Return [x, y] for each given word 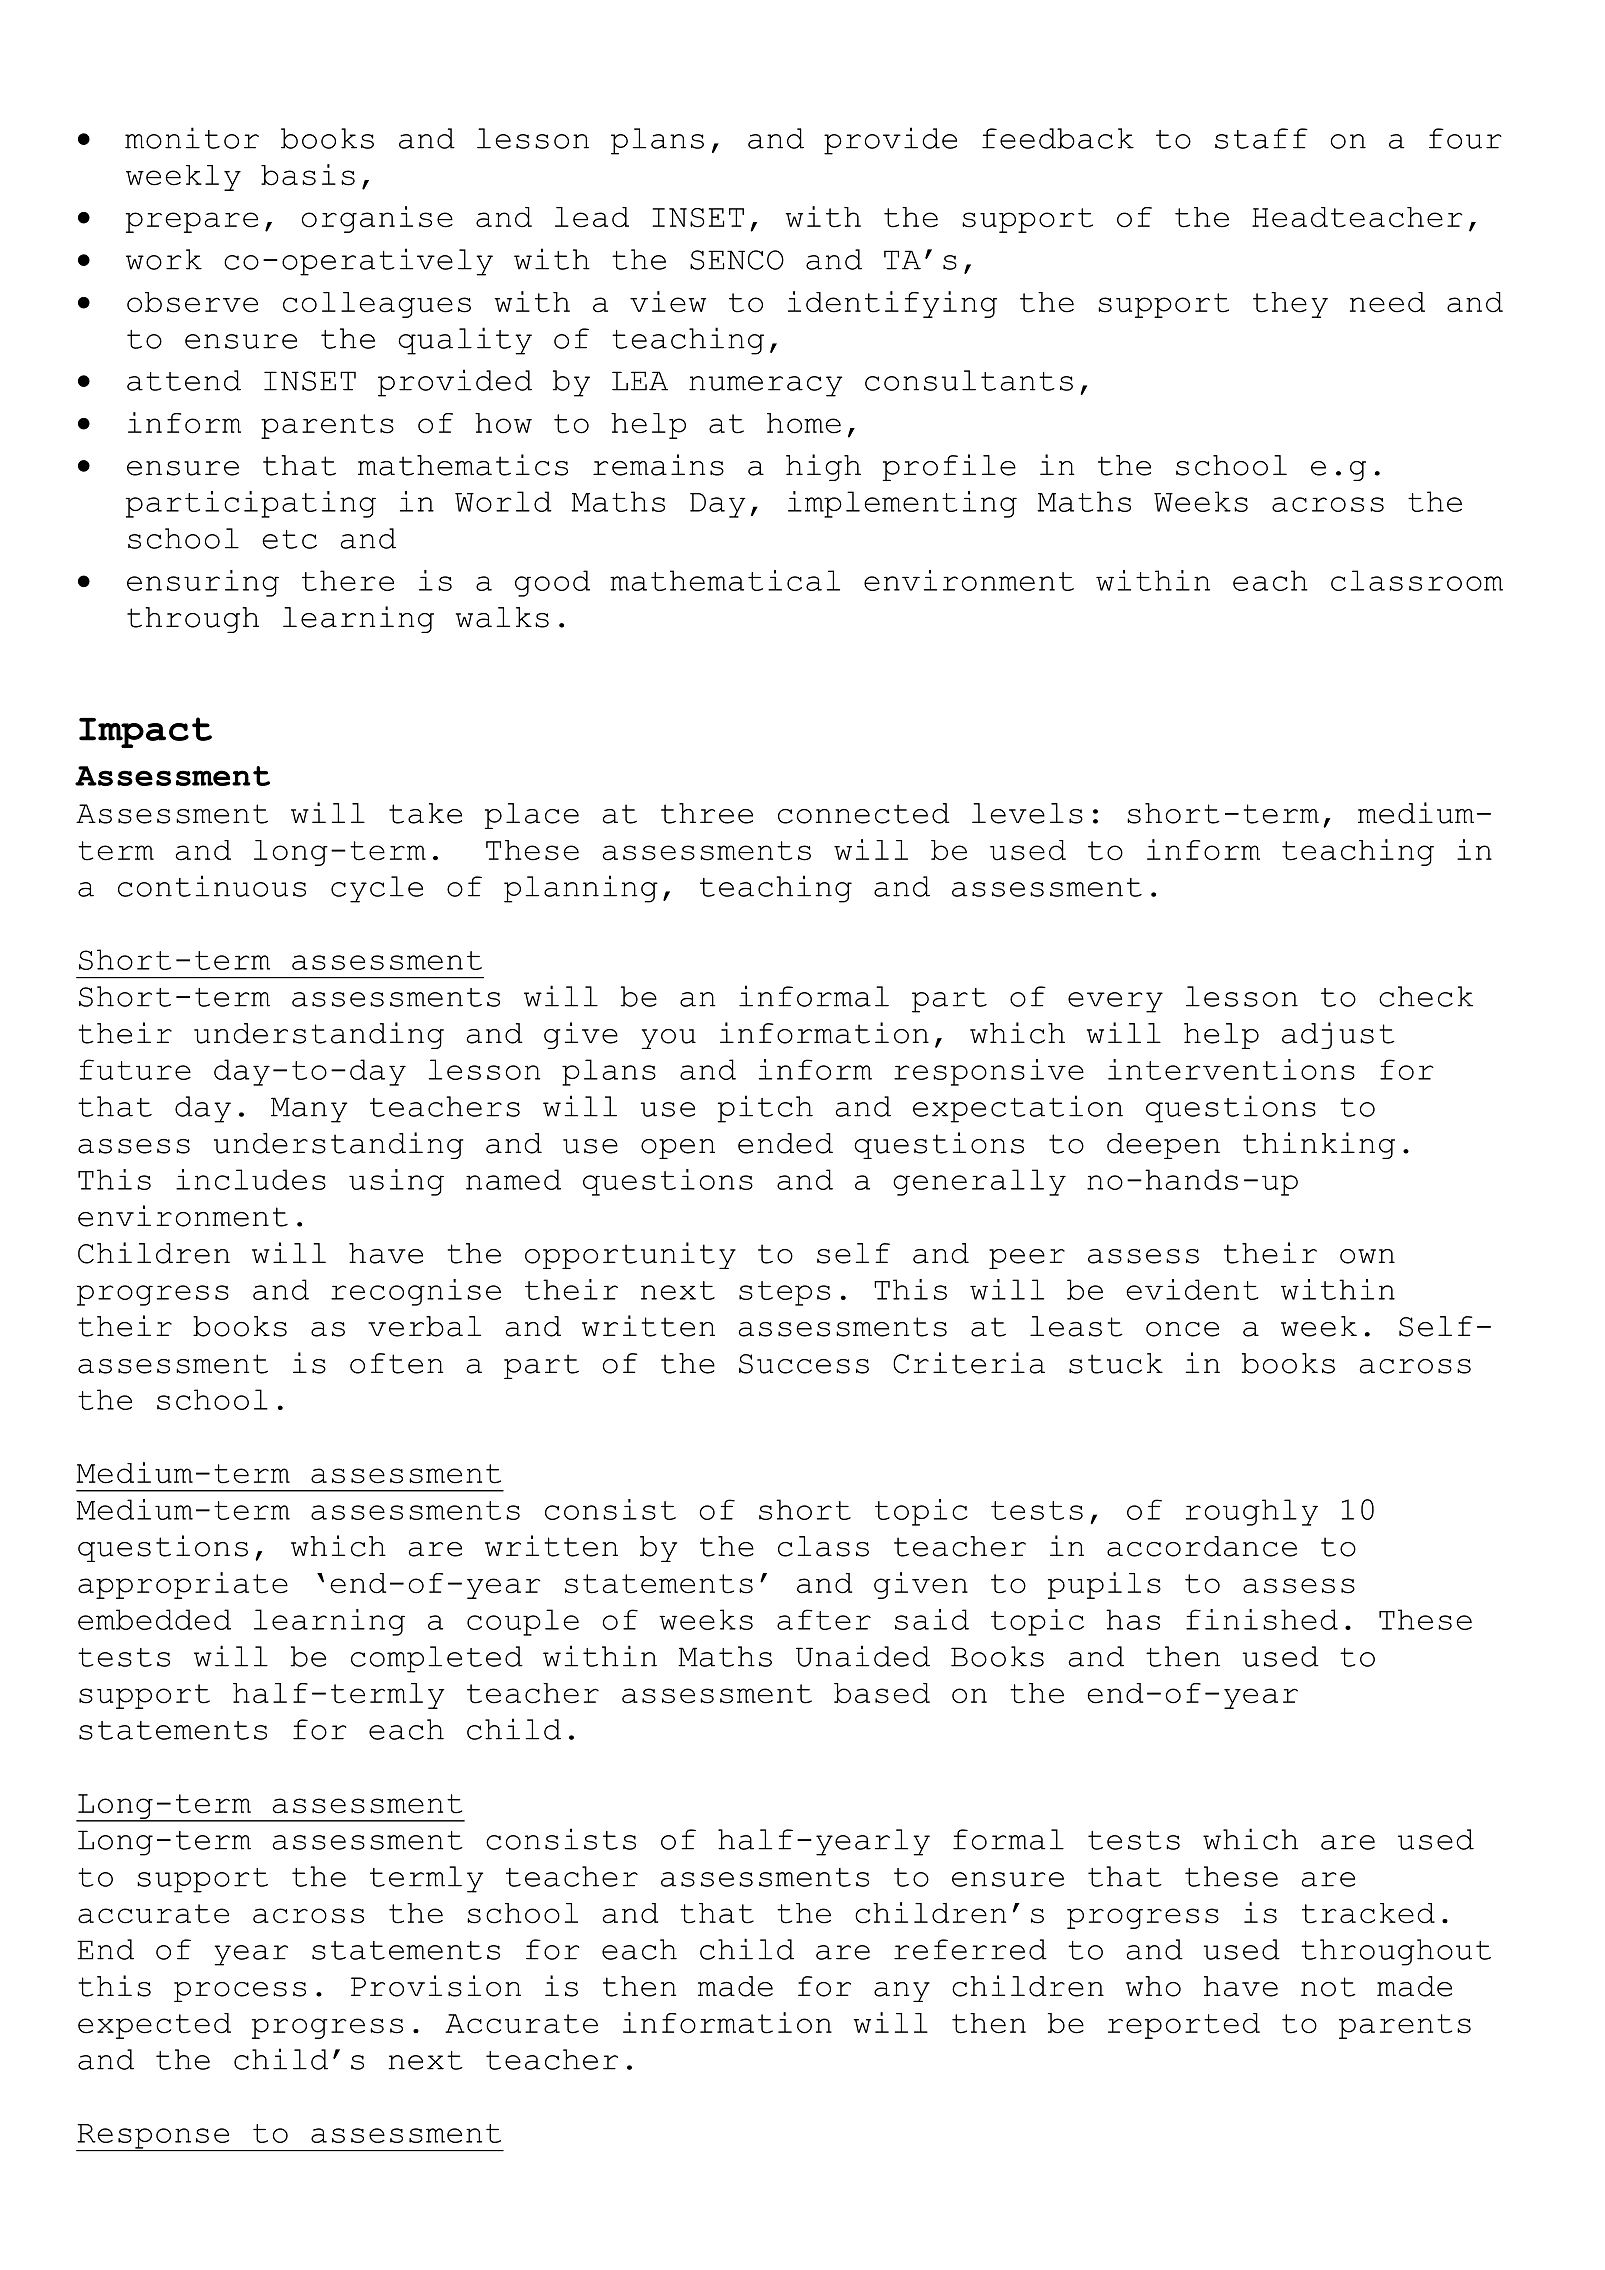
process [240, 1992]
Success [804, 1364]
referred [970, 1949]
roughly [1252, 1512]
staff [1261, 138]
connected [864, 813]
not [1328, 1987]
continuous [212, 886]
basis [308, 175]
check [1426, 996]
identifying [892, 304]
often [396, 1363]
